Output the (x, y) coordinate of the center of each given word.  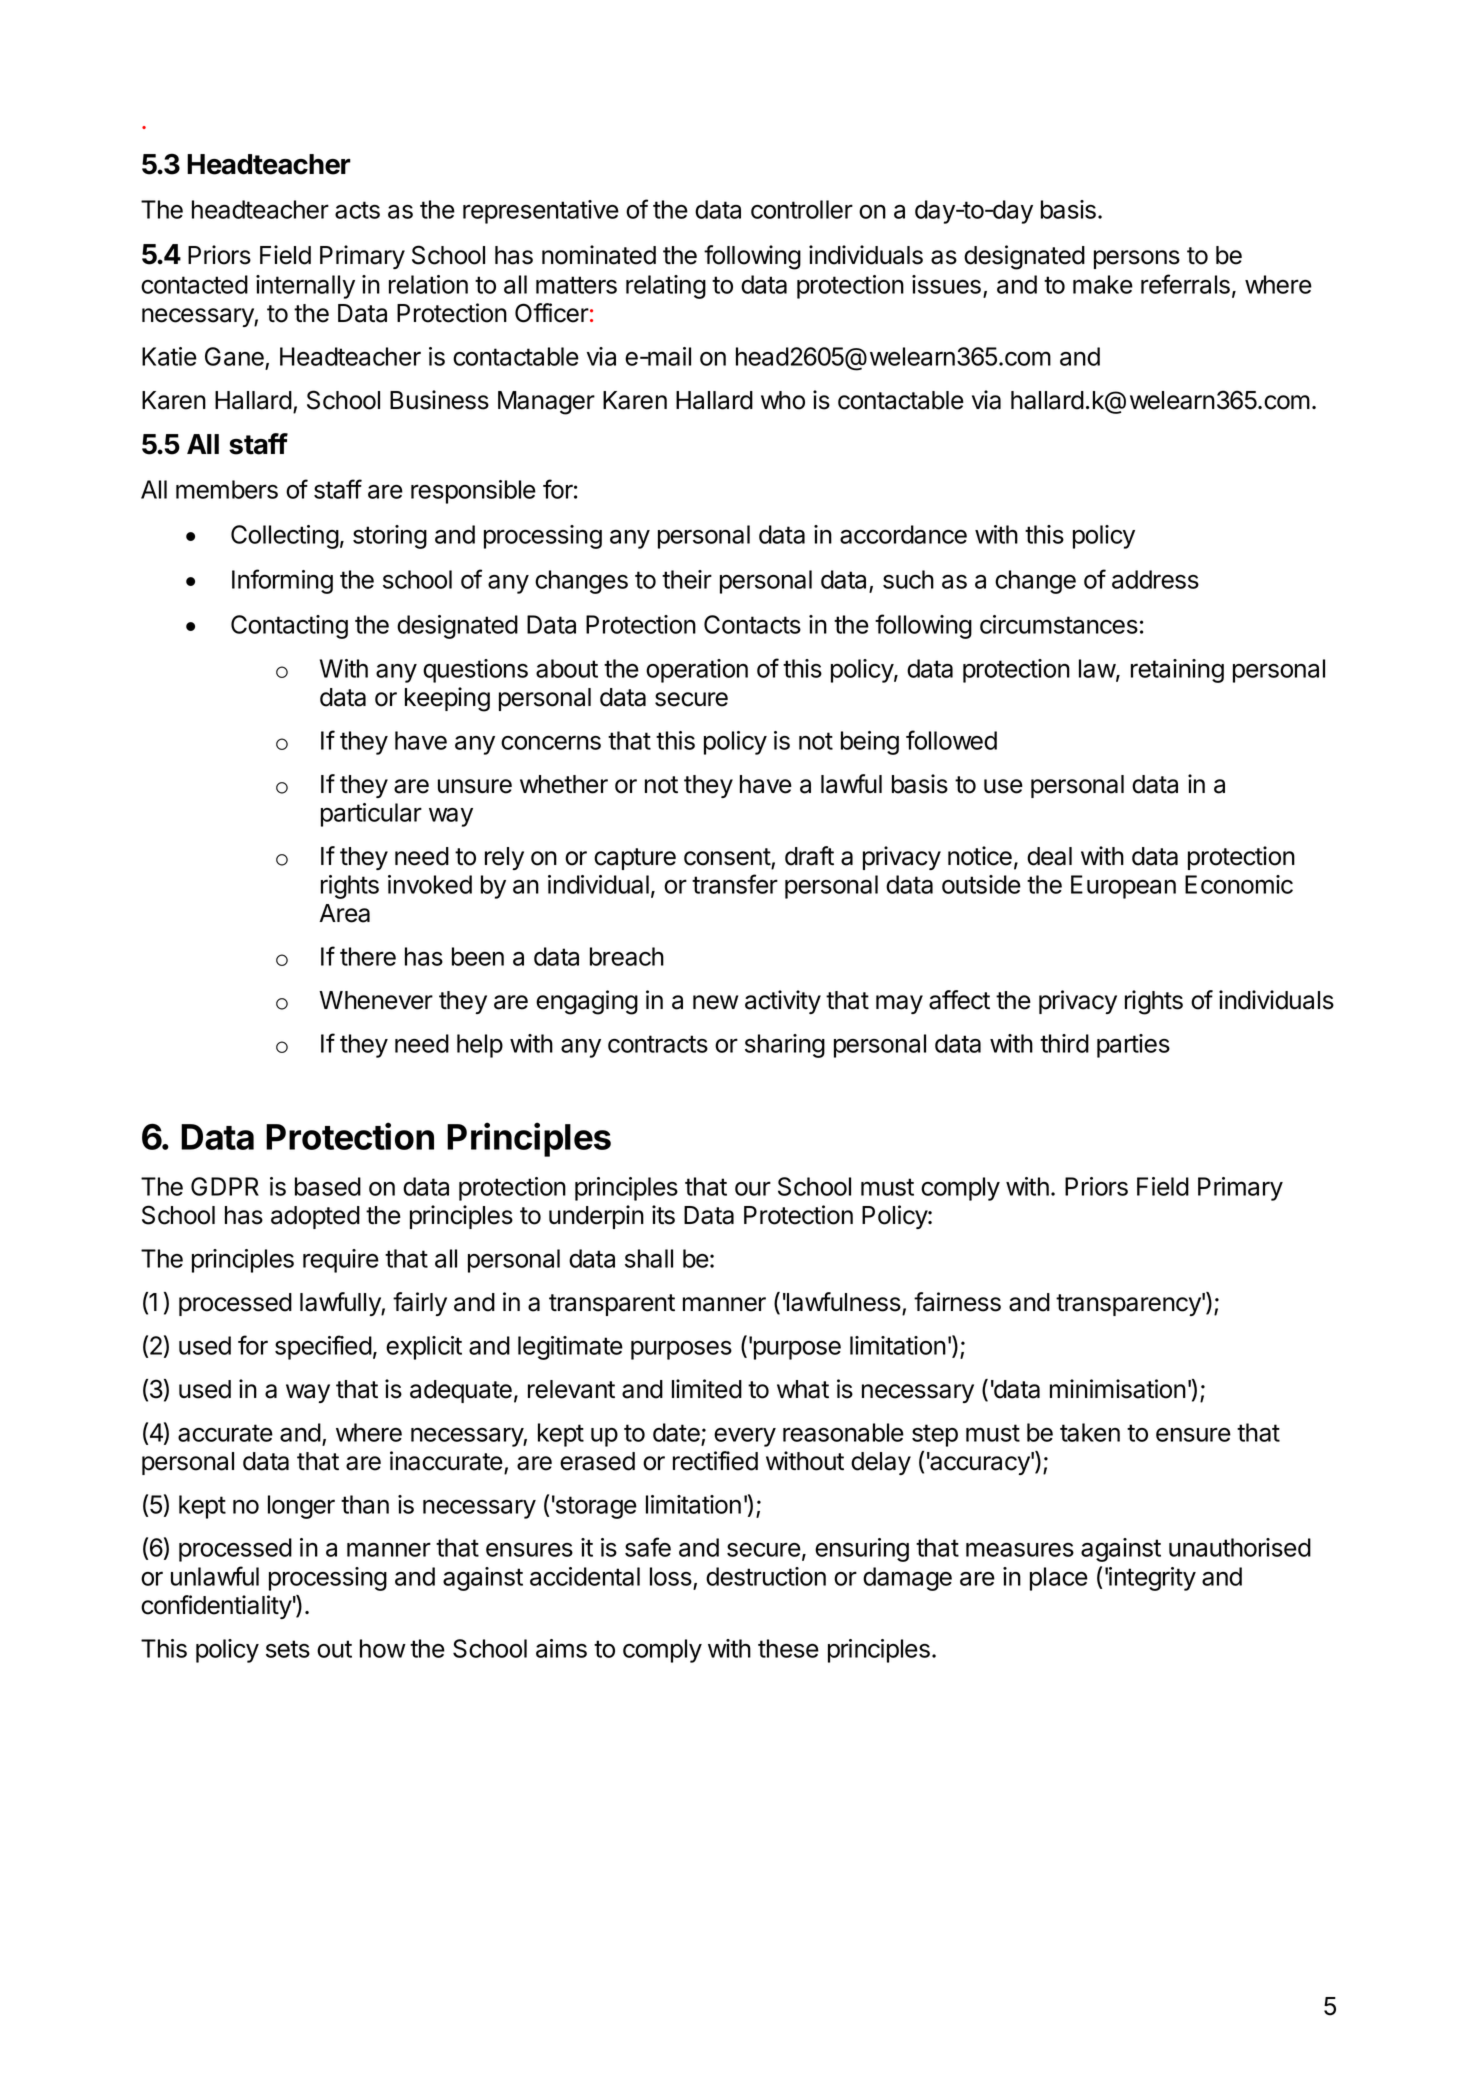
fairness (957, 1302)
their (687, 579)
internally (305, 287)
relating (666, 287)
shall (649, 1258)
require (341, 1261)
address (1155, 579)
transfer (735, 884)
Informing (282, 581)
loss (671, 1576)
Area (344, 913)
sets (288, 1649)
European (1123, 887)
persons (1137, 259)
